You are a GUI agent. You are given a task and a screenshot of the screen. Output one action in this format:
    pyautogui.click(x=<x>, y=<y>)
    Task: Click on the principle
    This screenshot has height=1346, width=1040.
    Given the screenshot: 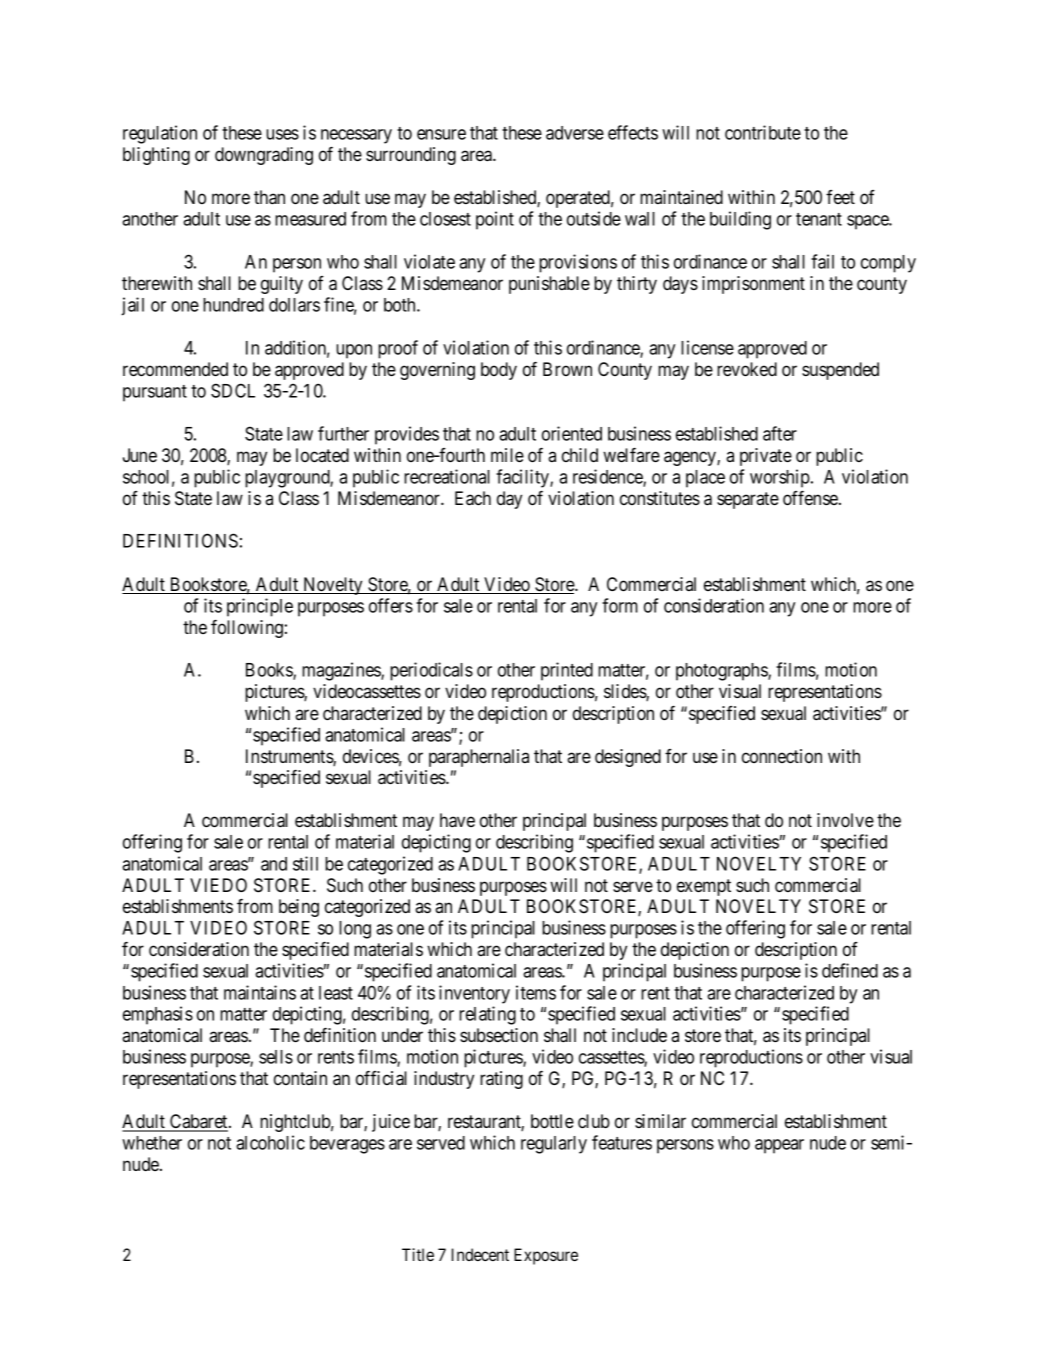 What is the action you would take?
    pyautogui.click(x=260, y=607)
